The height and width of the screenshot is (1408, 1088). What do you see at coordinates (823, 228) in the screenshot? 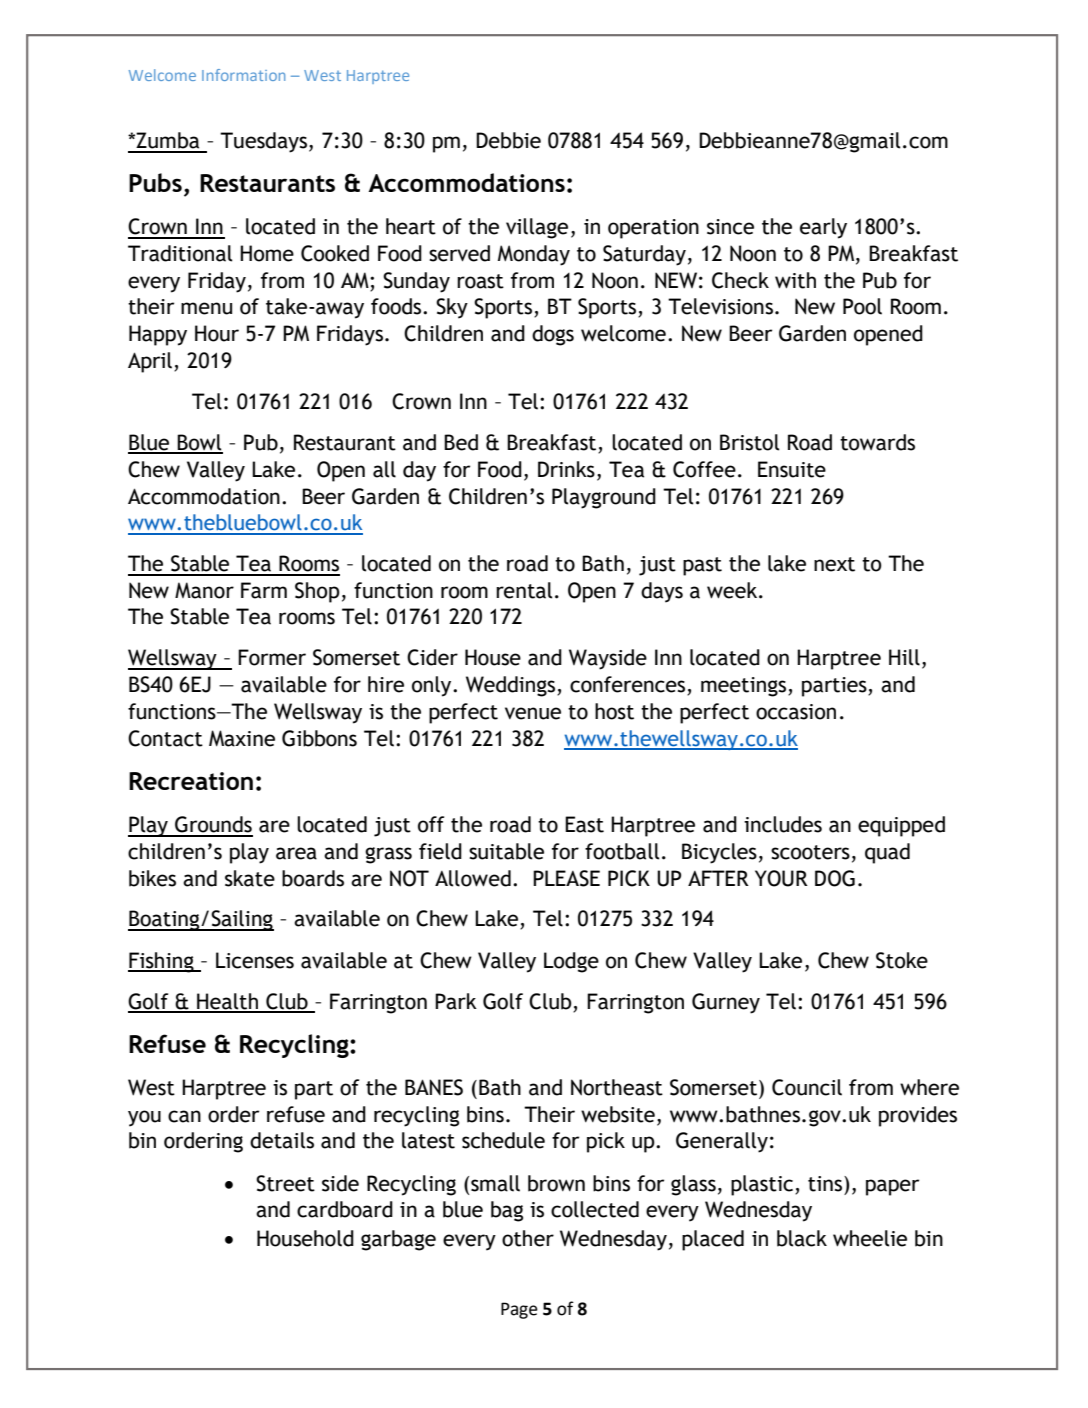
I see `early` at bounding box center [823, 228].
